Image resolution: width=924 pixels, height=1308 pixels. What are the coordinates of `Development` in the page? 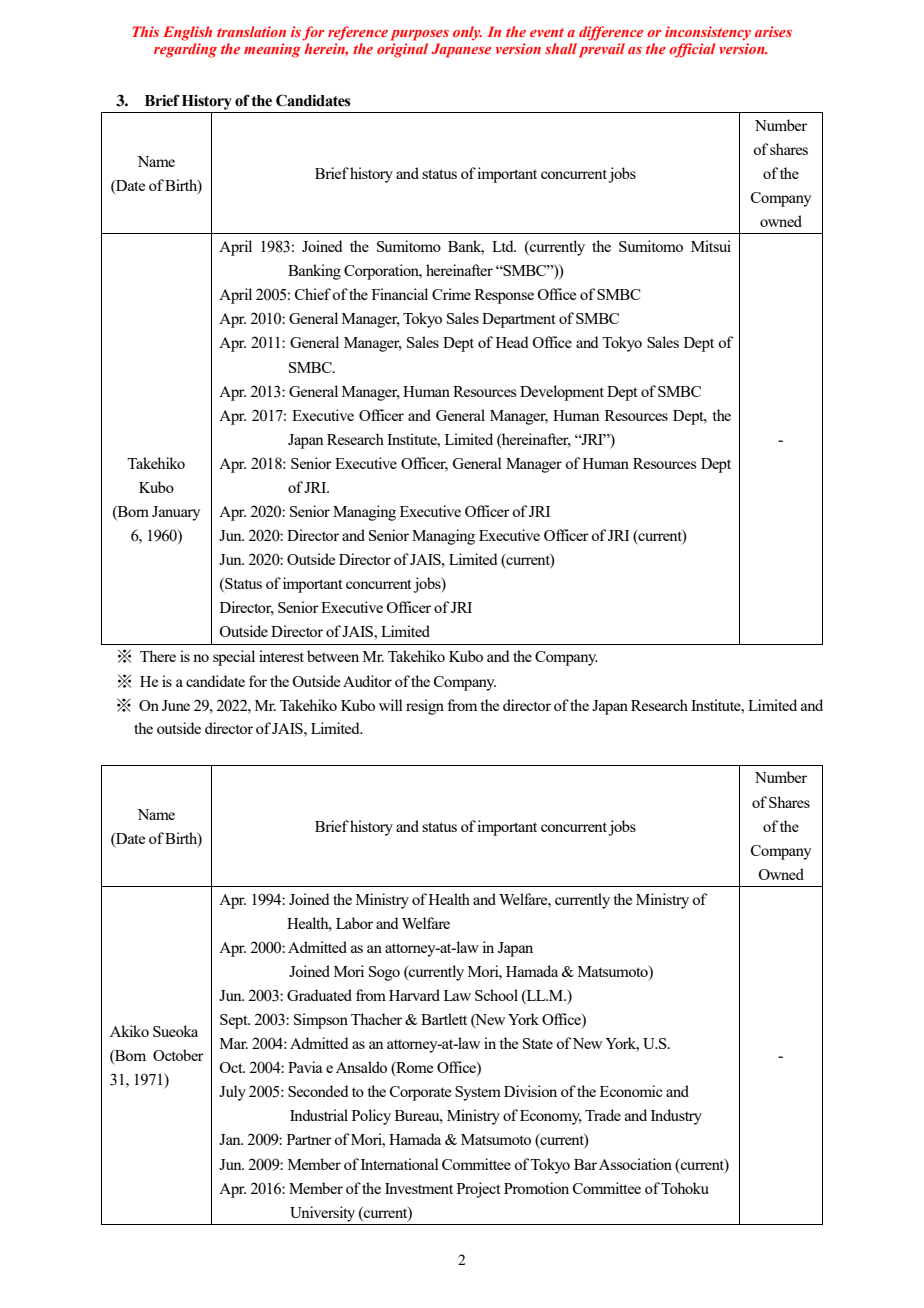 It's located at (562, 393).
